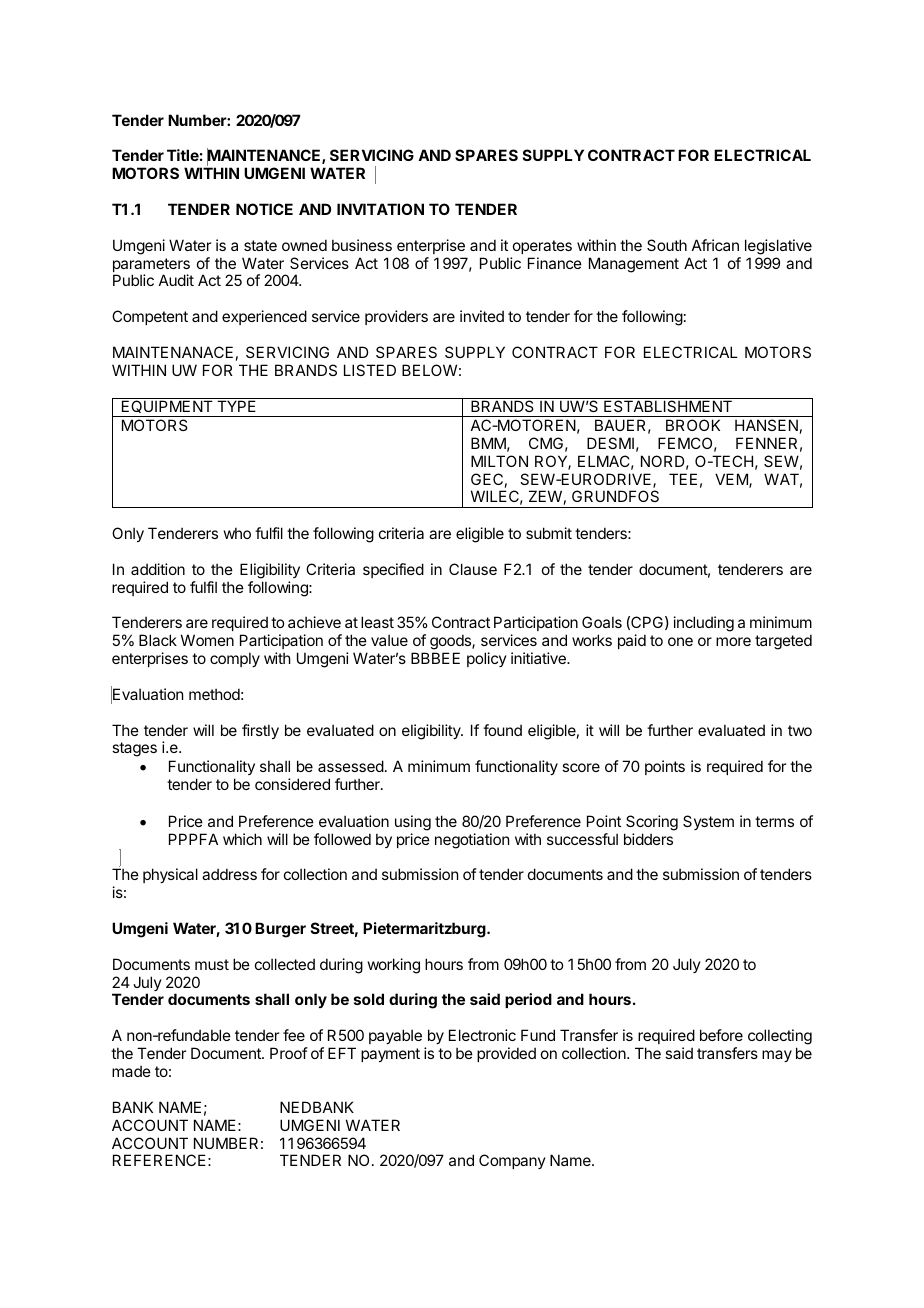 This image has width=924, height=1308. Describe the element at coordinates (542, 247) in the image. I see `operates` at that location.
